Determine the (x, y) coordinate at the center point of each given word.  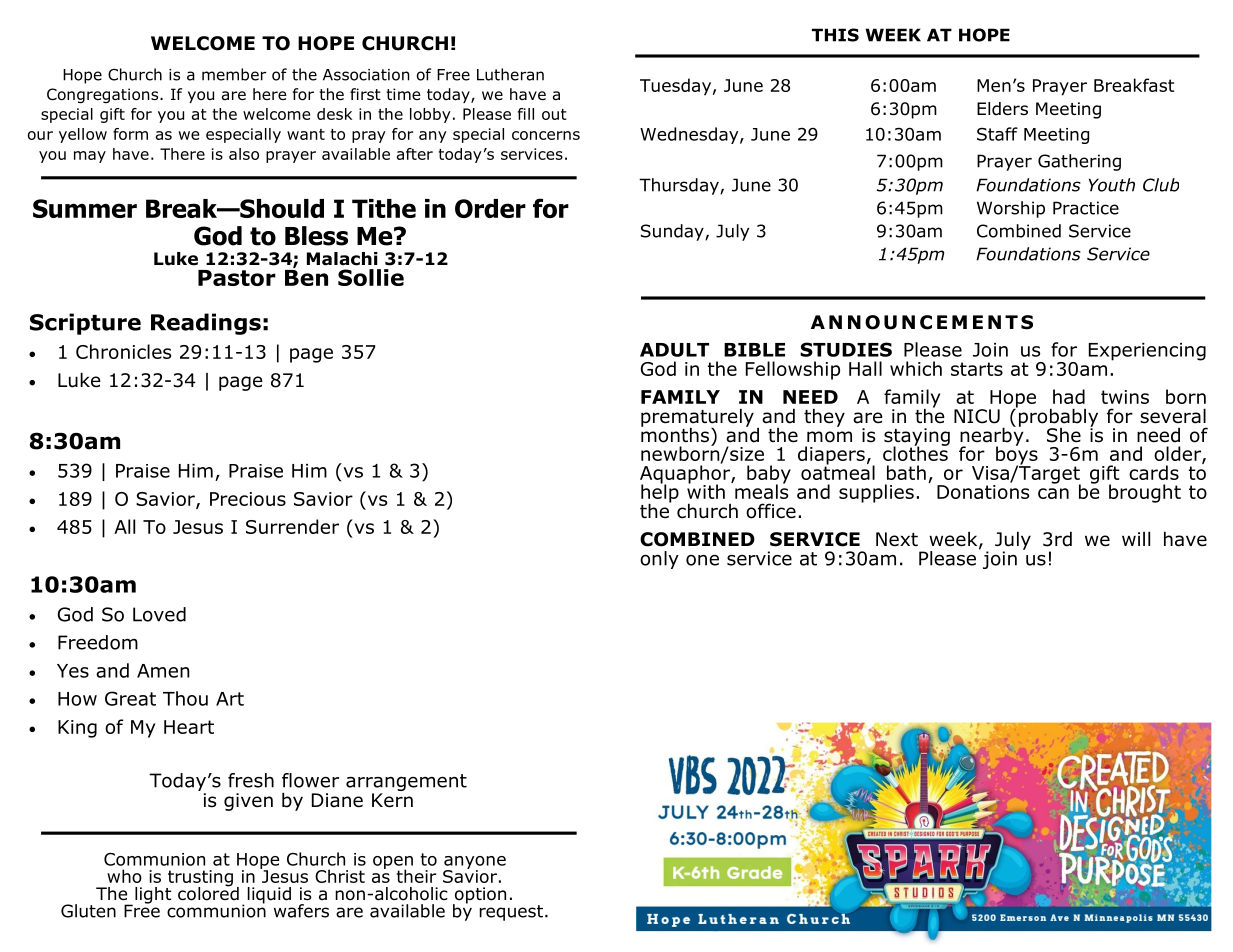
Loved (159, 614)
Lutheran (510, 74)
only (659, 560)
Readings (206, 324)
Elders (1002, 109)
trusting (199, 879)
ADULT (674, 350)
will (1136, 539)
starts (977, 369)
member (234, 74)
